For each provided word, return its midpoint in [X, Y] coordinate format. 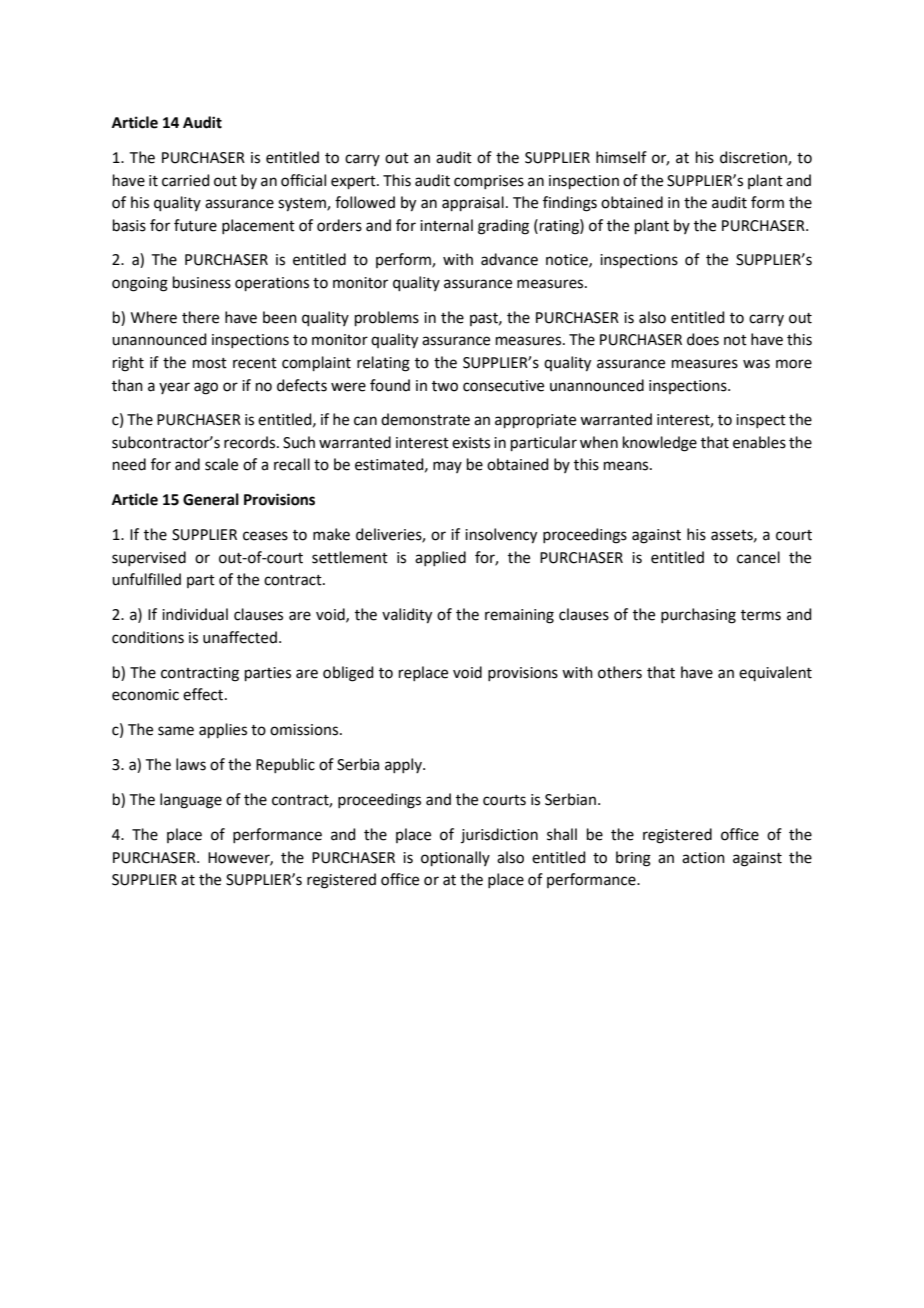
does [703, 339]
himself [621, 157]
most [210, 363]
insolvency [501, 536]
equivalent [775, 673]
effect [204, 694]
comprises [489, 182]
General [211, 499]
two [445, 386]
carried [186, 180]
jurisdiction [499, 835]
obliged [348, 674]
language [191, 801]
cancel [758, 557]
